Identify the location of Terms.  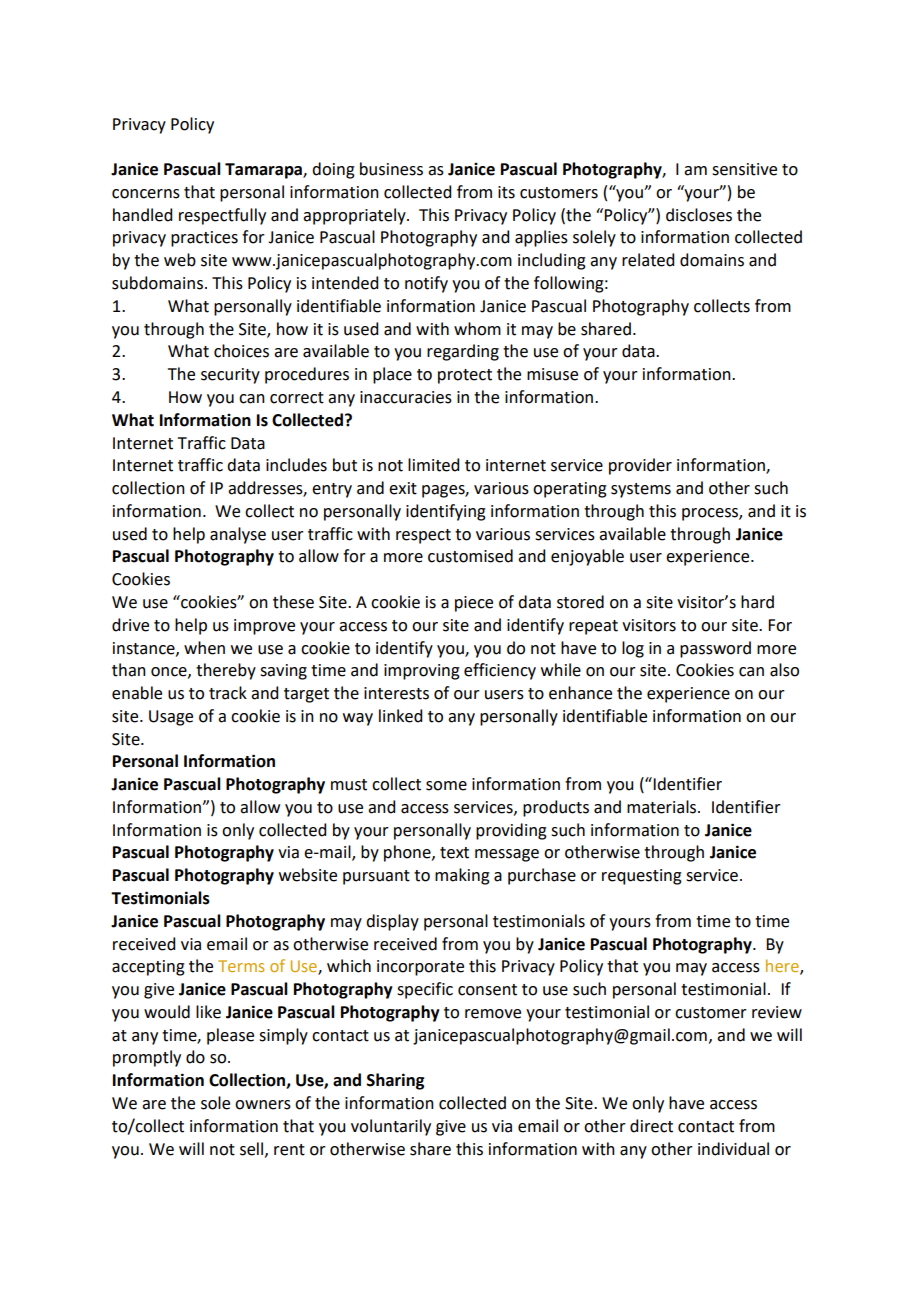
(241, 966).
